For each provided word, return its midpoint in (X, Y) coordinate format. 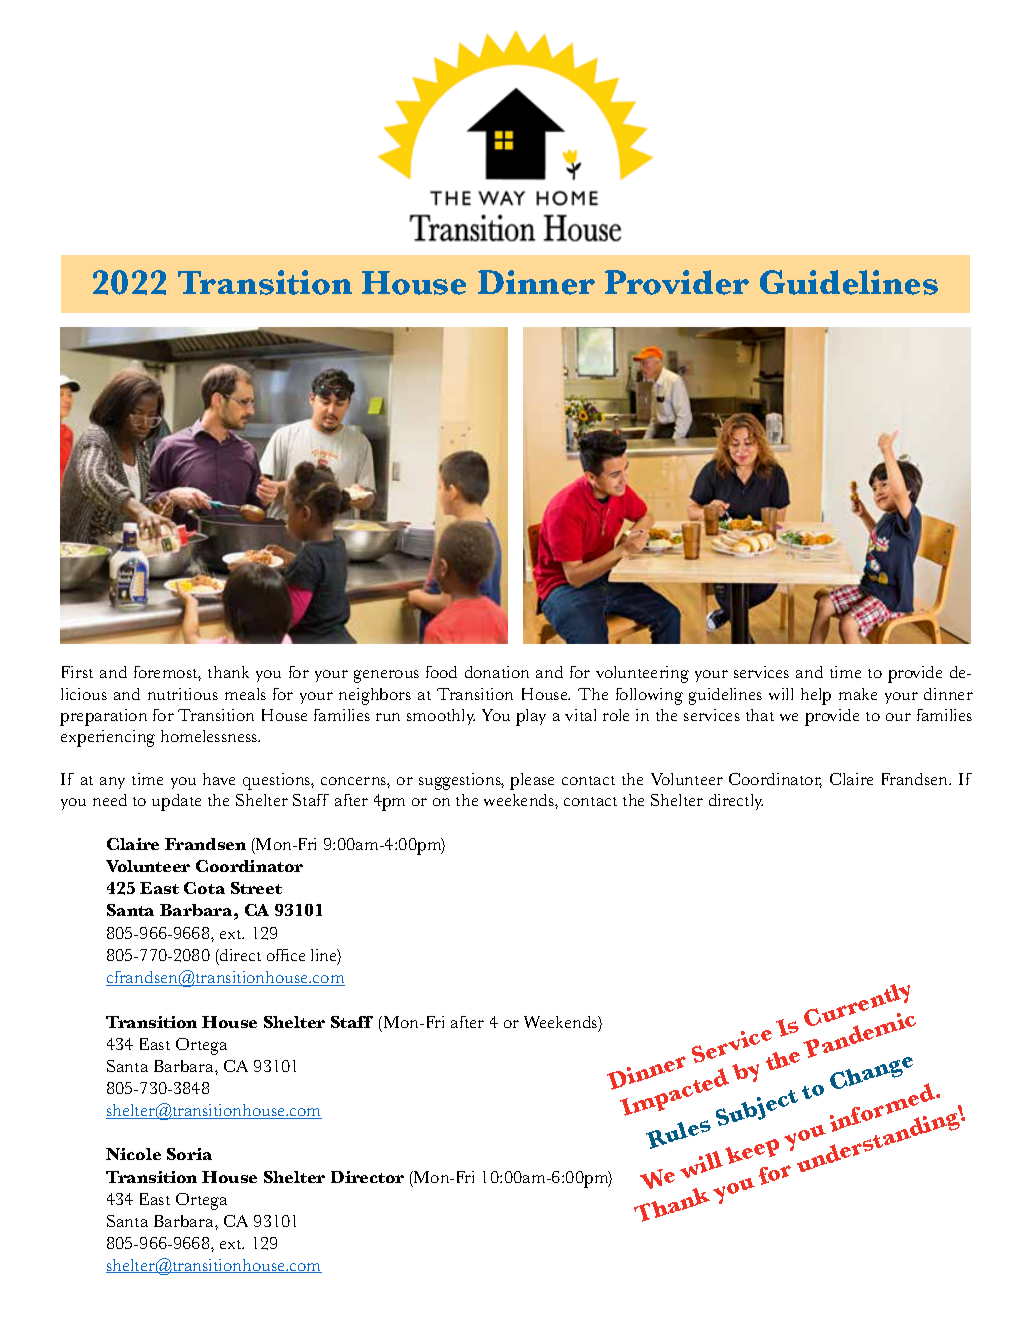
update (176, 802)
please (532, 781)
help (816, 696)
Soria (189, 1154)
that (760, 715)
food (441, 672)
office (286, 955)
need (110, 800)
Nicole (133, 1154)
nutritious (183, 694)
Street (256, 888)
